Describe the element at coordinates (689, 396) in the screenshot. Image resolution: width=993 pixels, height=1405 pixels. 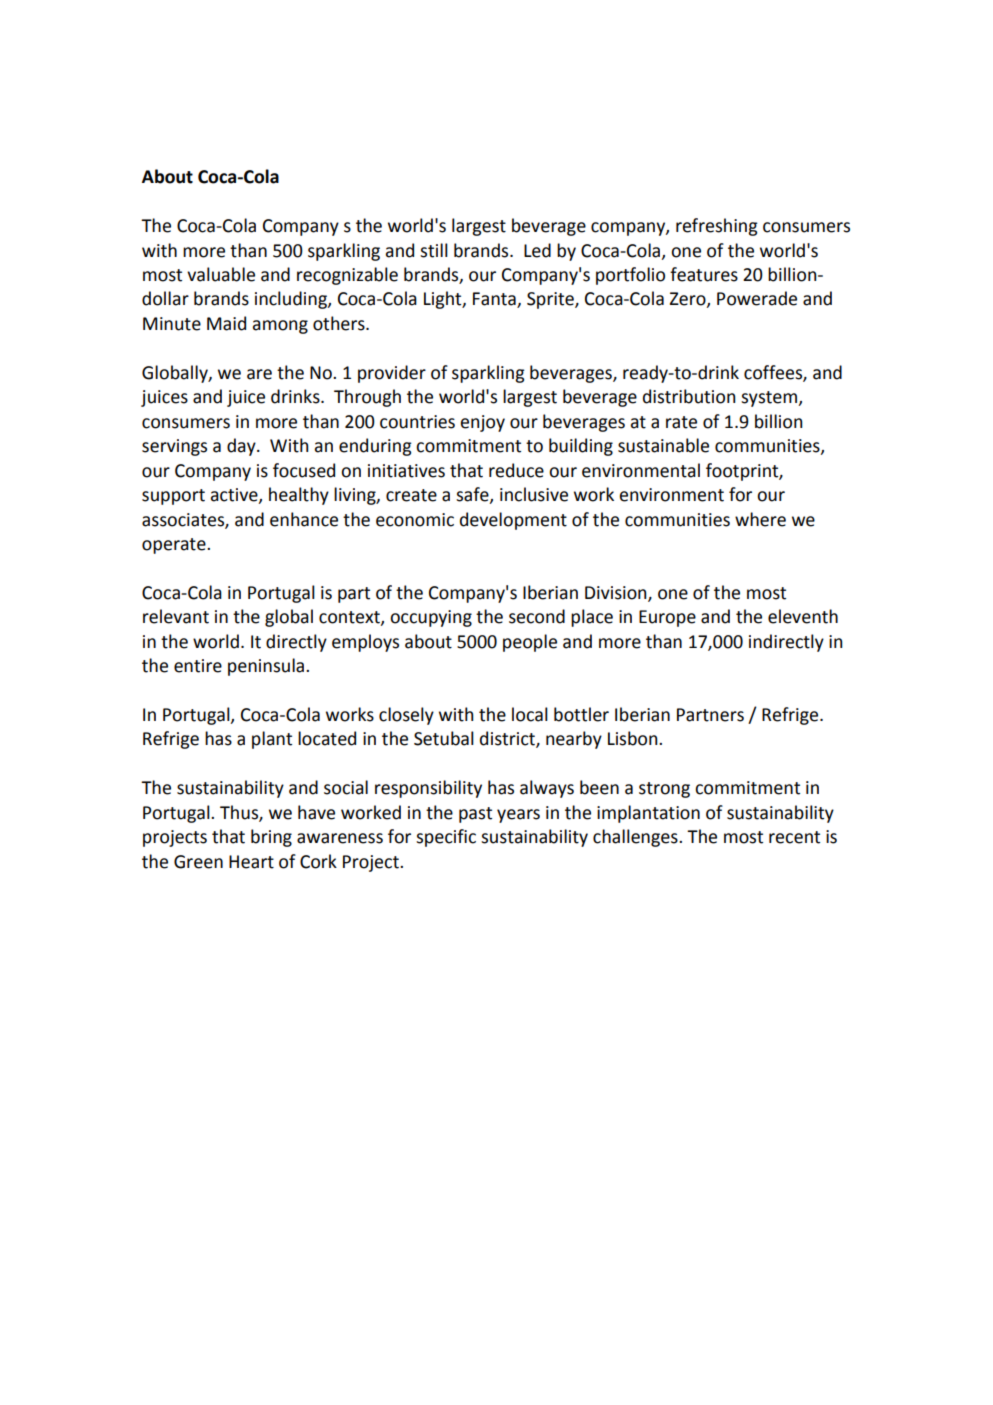
I see `distribution` at that location.
